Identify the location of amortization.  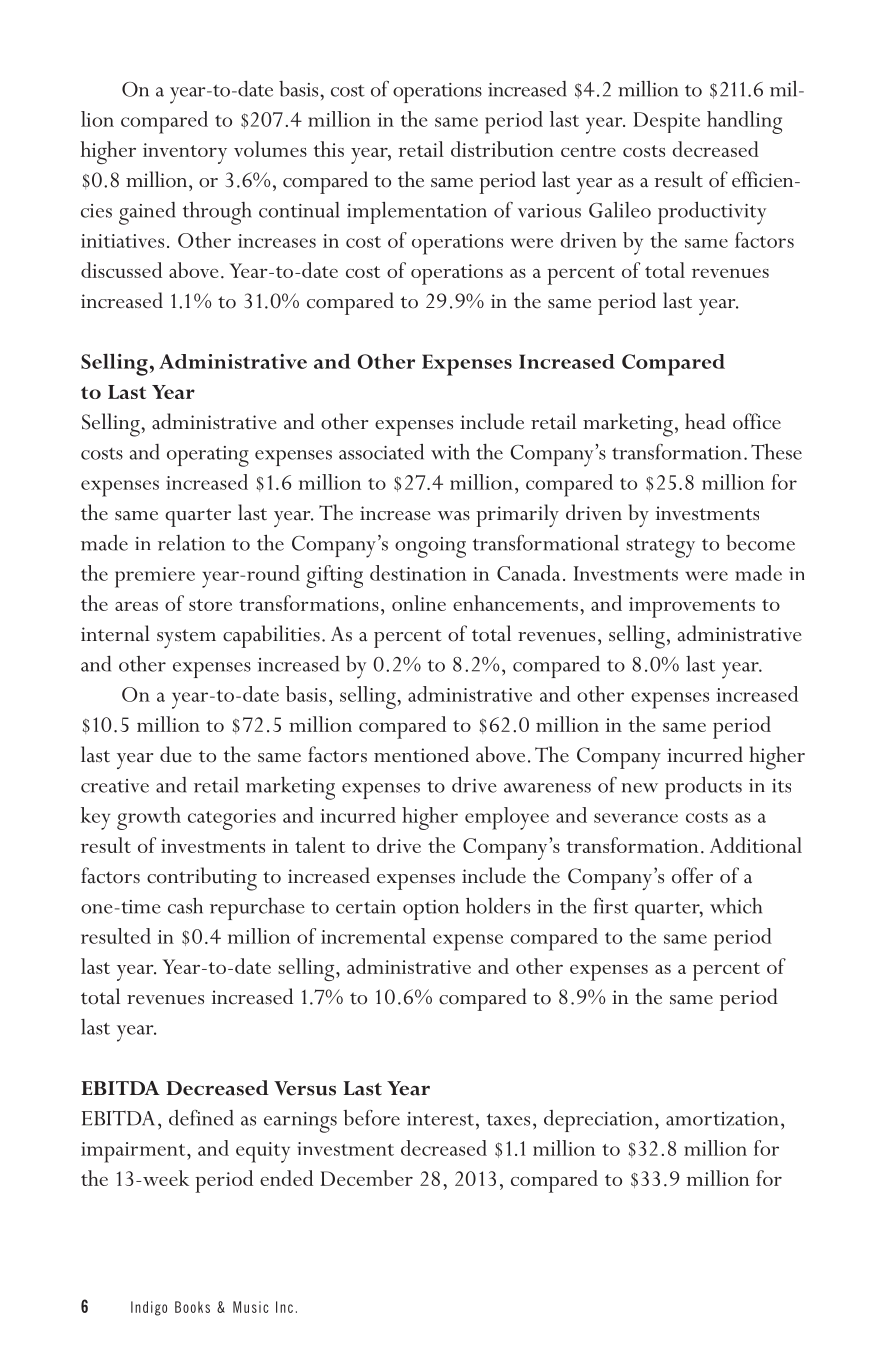
(722, 1119).
